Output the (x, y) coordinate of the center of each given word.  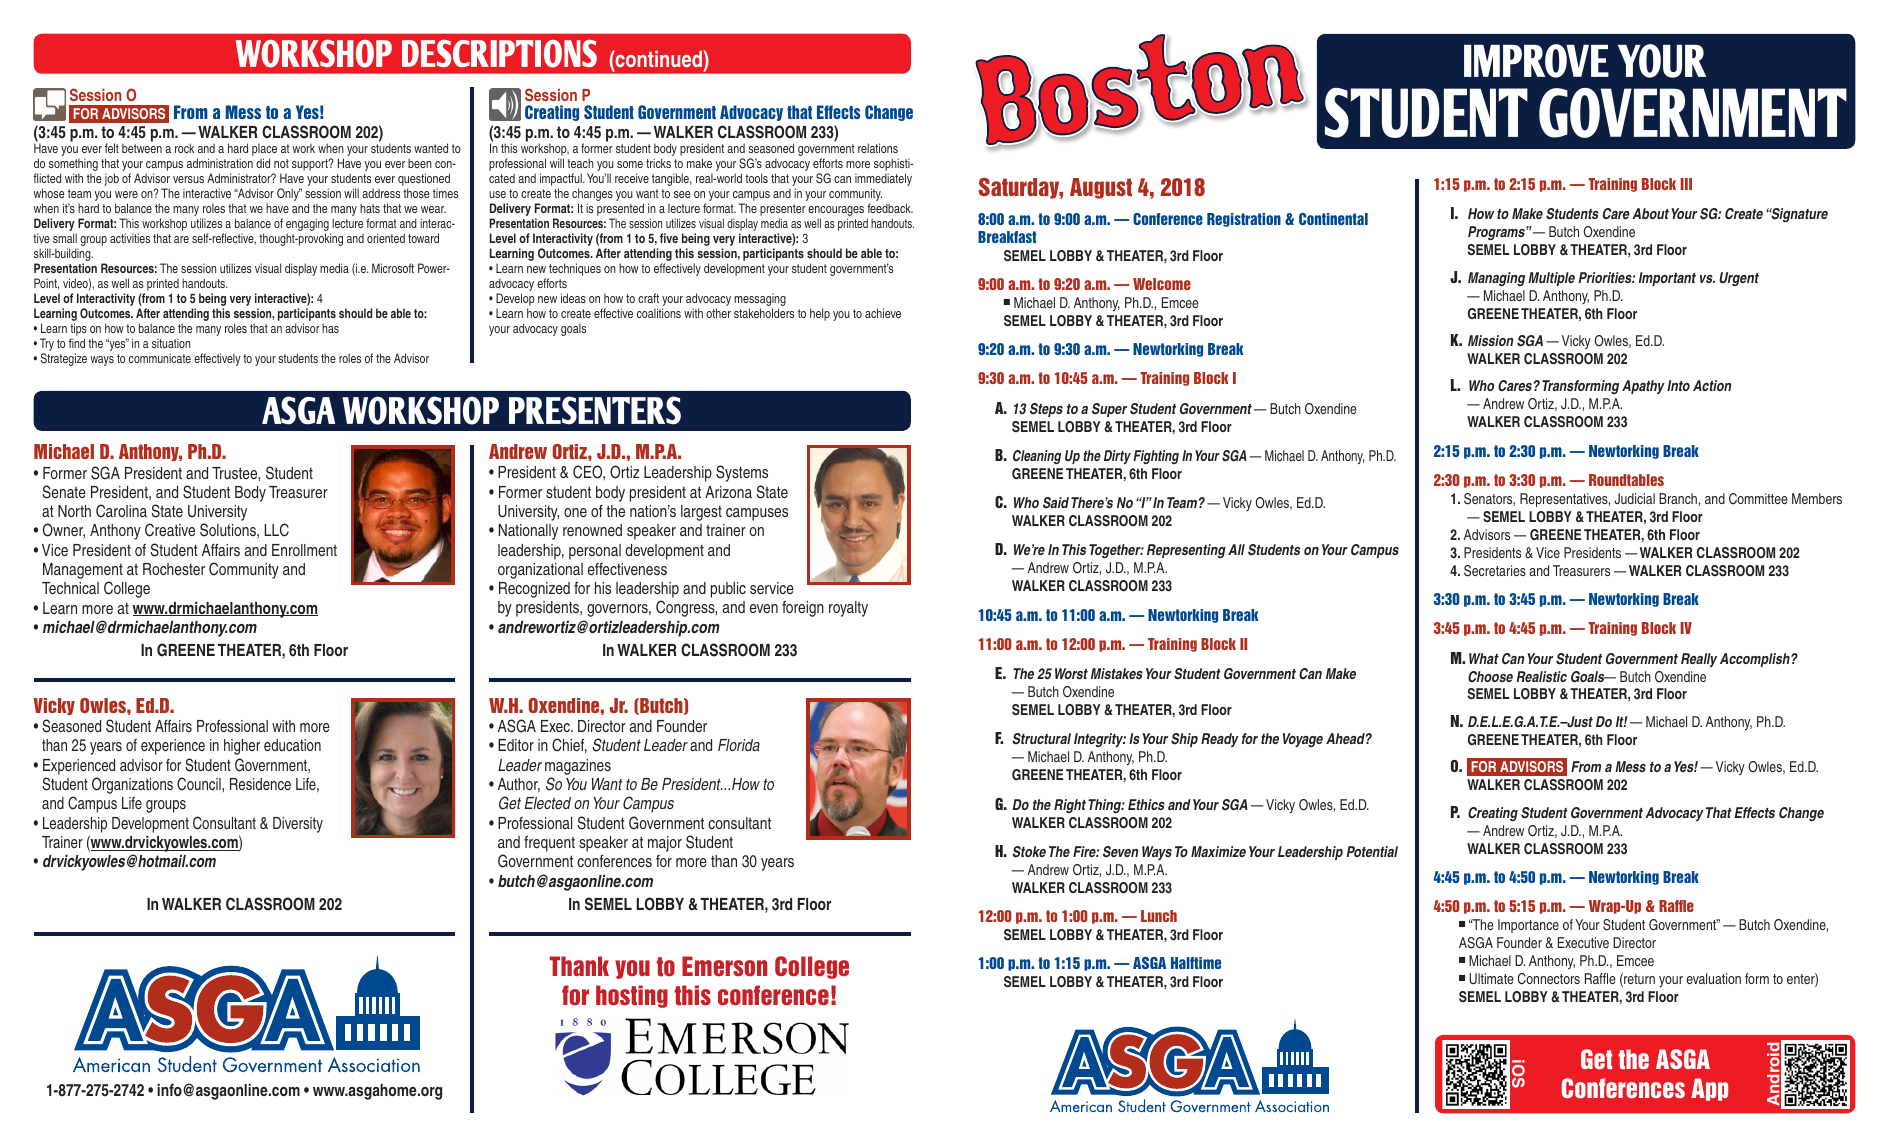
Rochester (174, 569)
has (330, 328)
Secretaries (1495, 571)
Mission (1490, 340)
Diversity (298, 825)
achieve (883, 313)
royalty (848, 609)
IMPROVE (1536, 61)
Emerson (724, 966)
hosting (632, 996)
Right (1070, 806)
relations (878, 148)
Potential (1372, 851)
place (264, 151)
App (1709, 1089)
